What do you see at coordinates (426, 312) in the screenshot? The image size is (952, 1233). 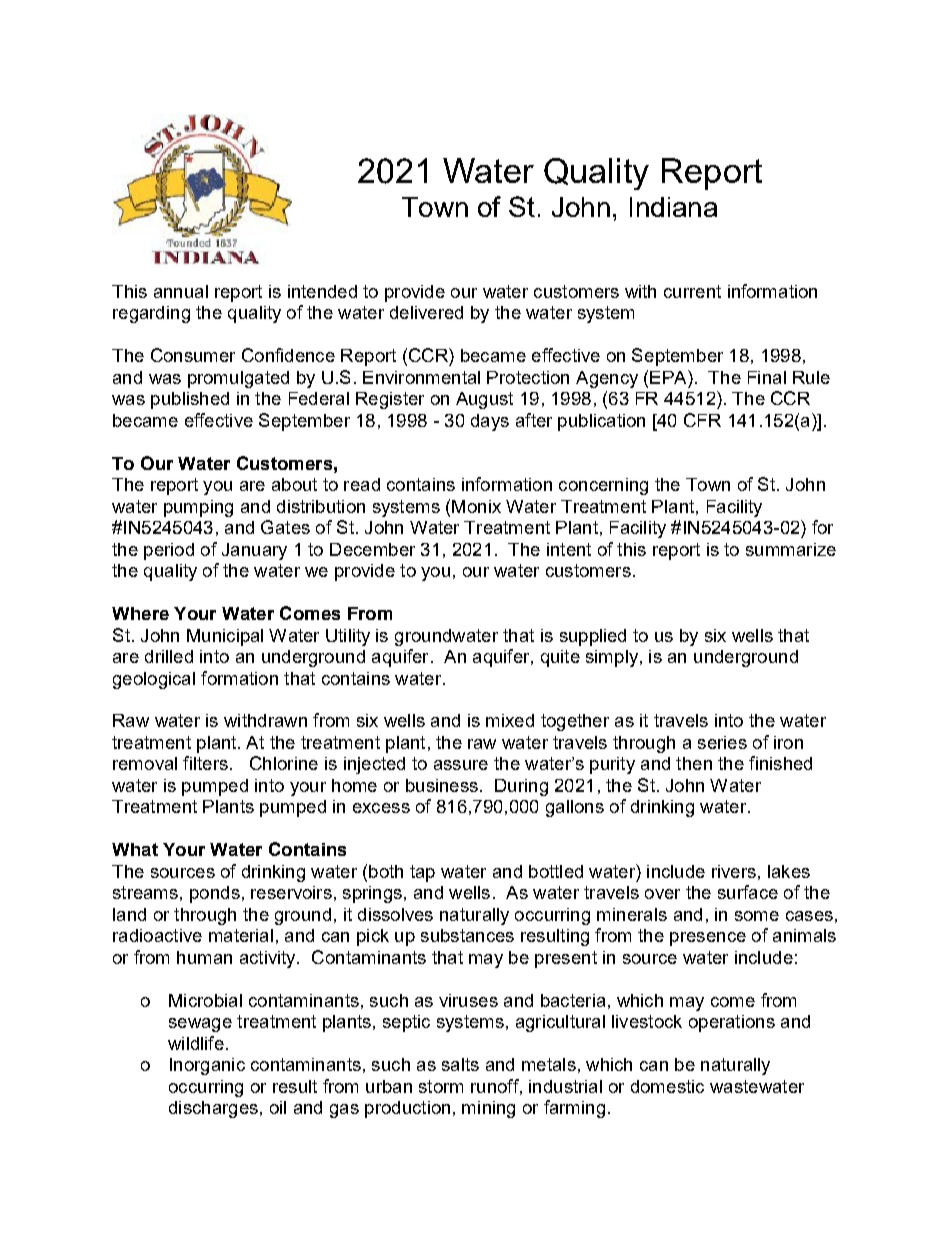 I see `delivered` at bounding box center [426, 312].
